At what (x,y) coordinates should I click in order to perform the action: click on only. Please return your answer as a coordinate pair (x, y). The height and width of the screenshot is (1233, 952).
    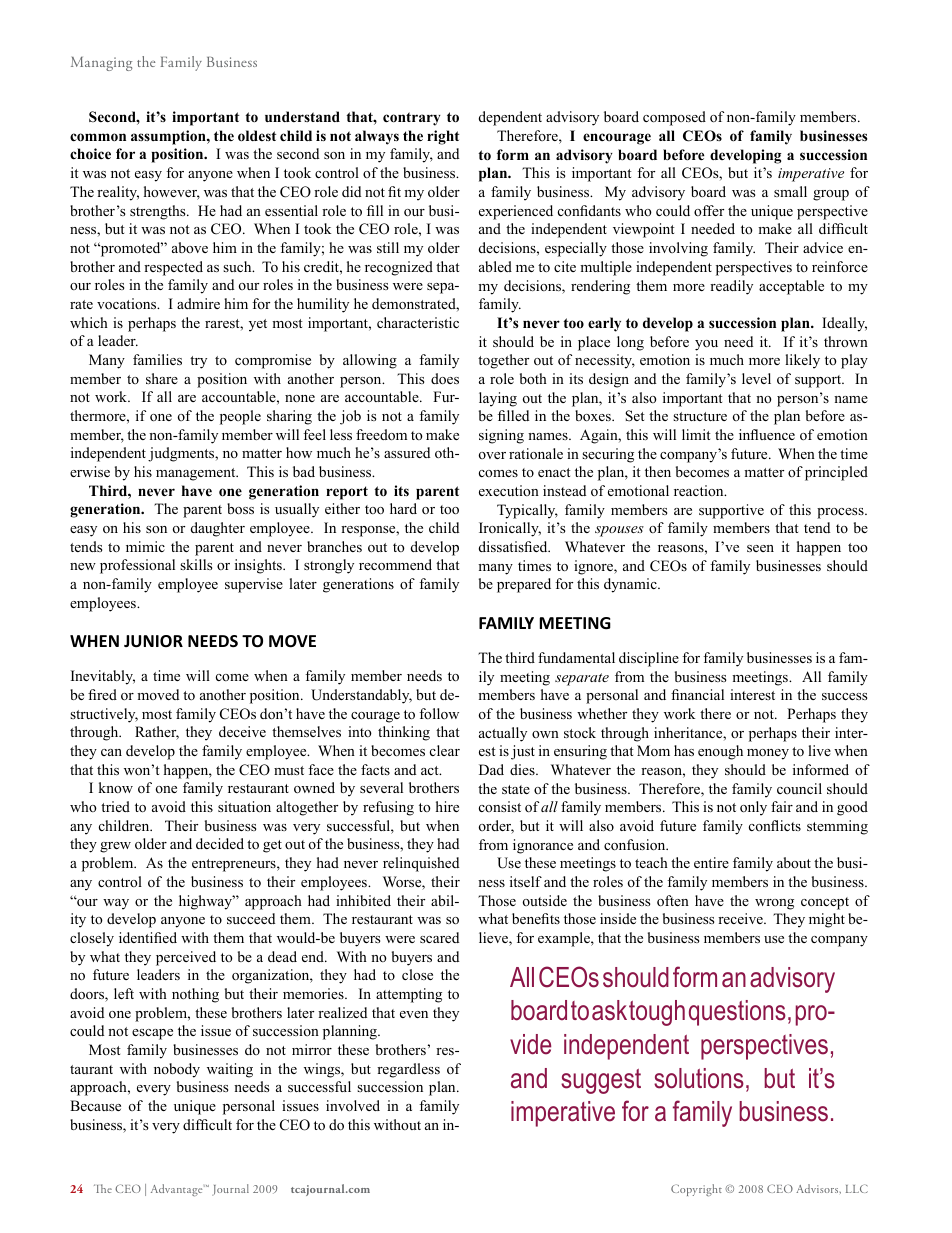
    Looking at the image, I should click on (753, 808).
